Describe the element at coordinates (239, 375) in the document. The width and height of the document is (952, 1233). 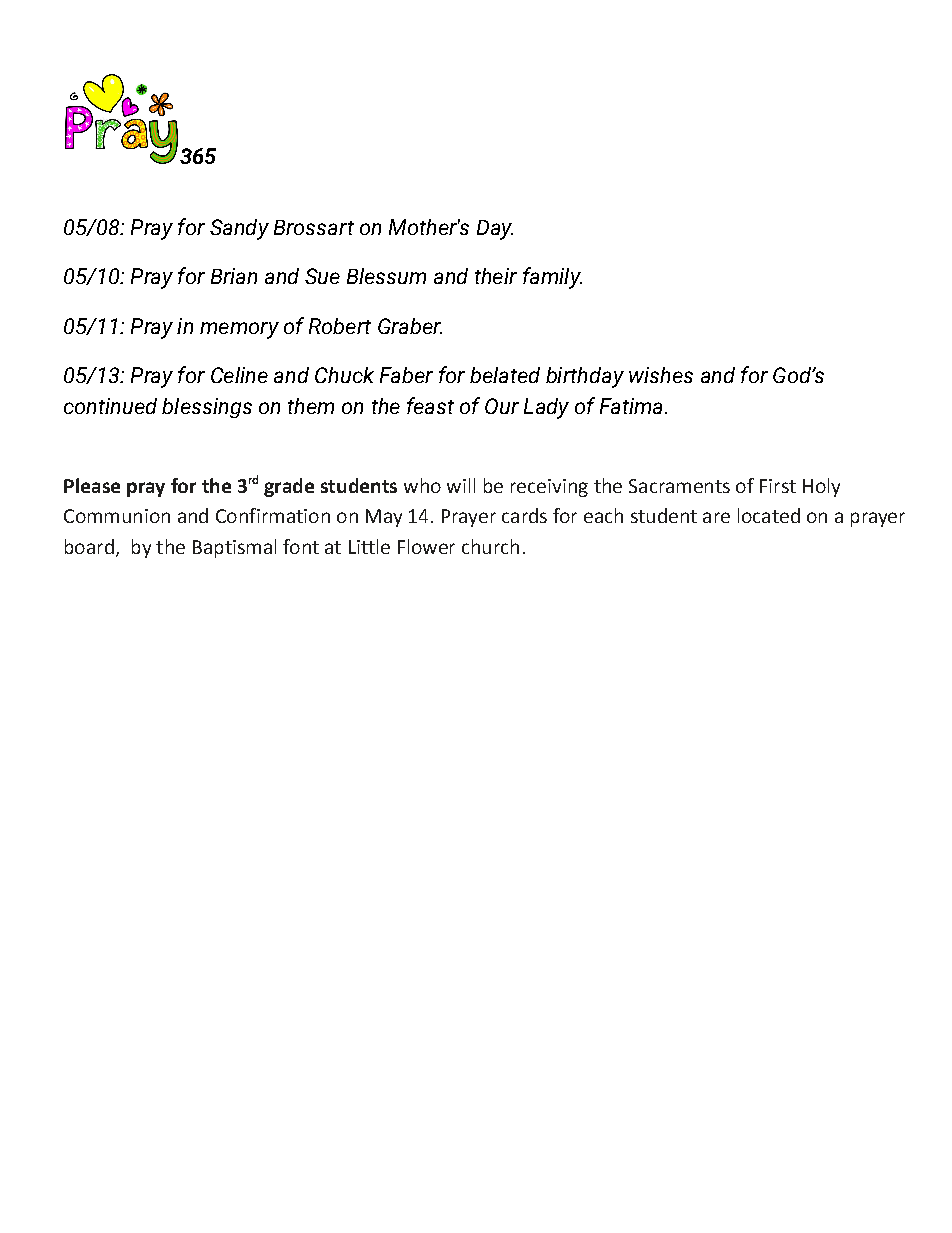
I see `Celine` at that location.
